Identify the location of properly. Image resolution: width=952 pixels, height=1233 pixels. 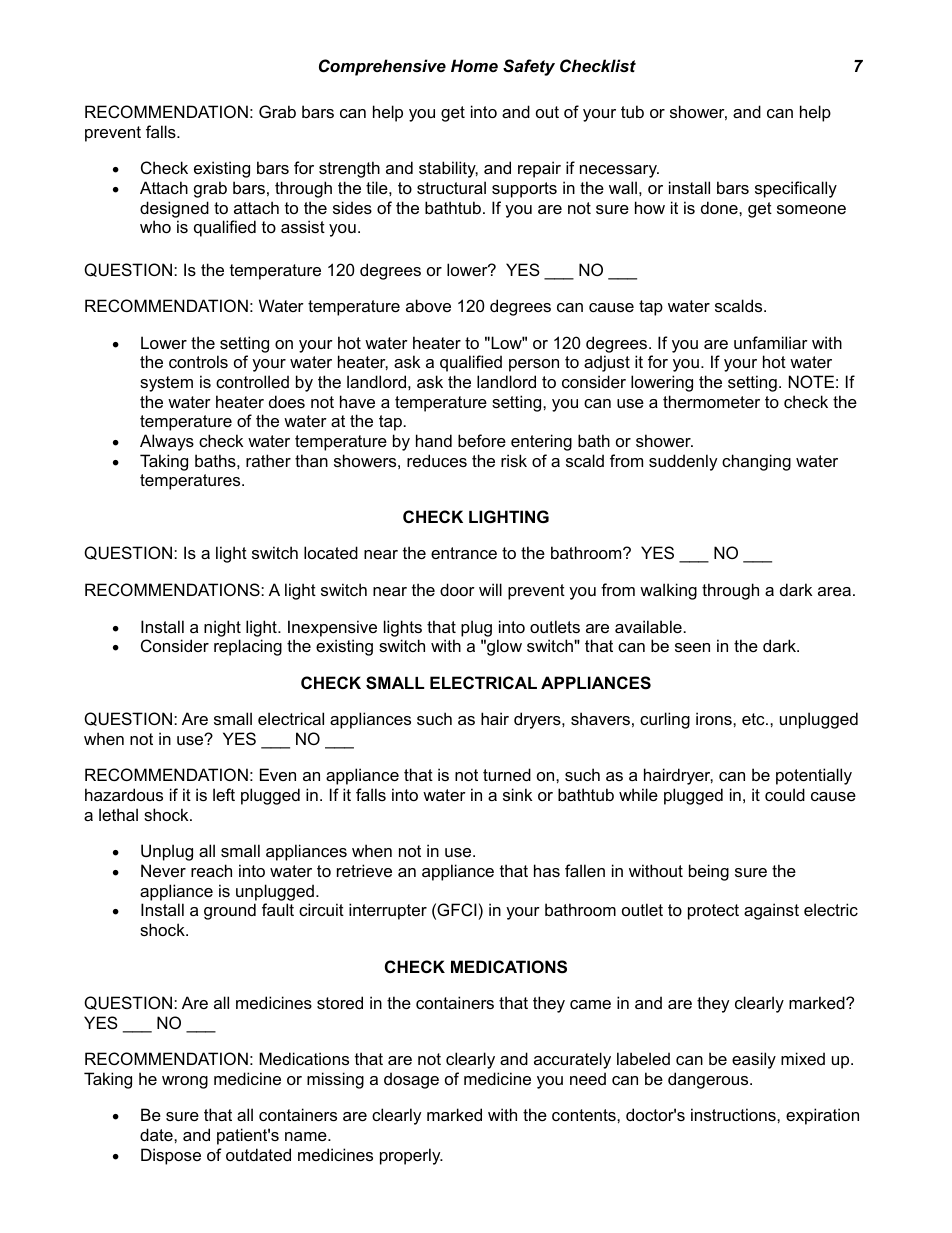
(411, 1156).
